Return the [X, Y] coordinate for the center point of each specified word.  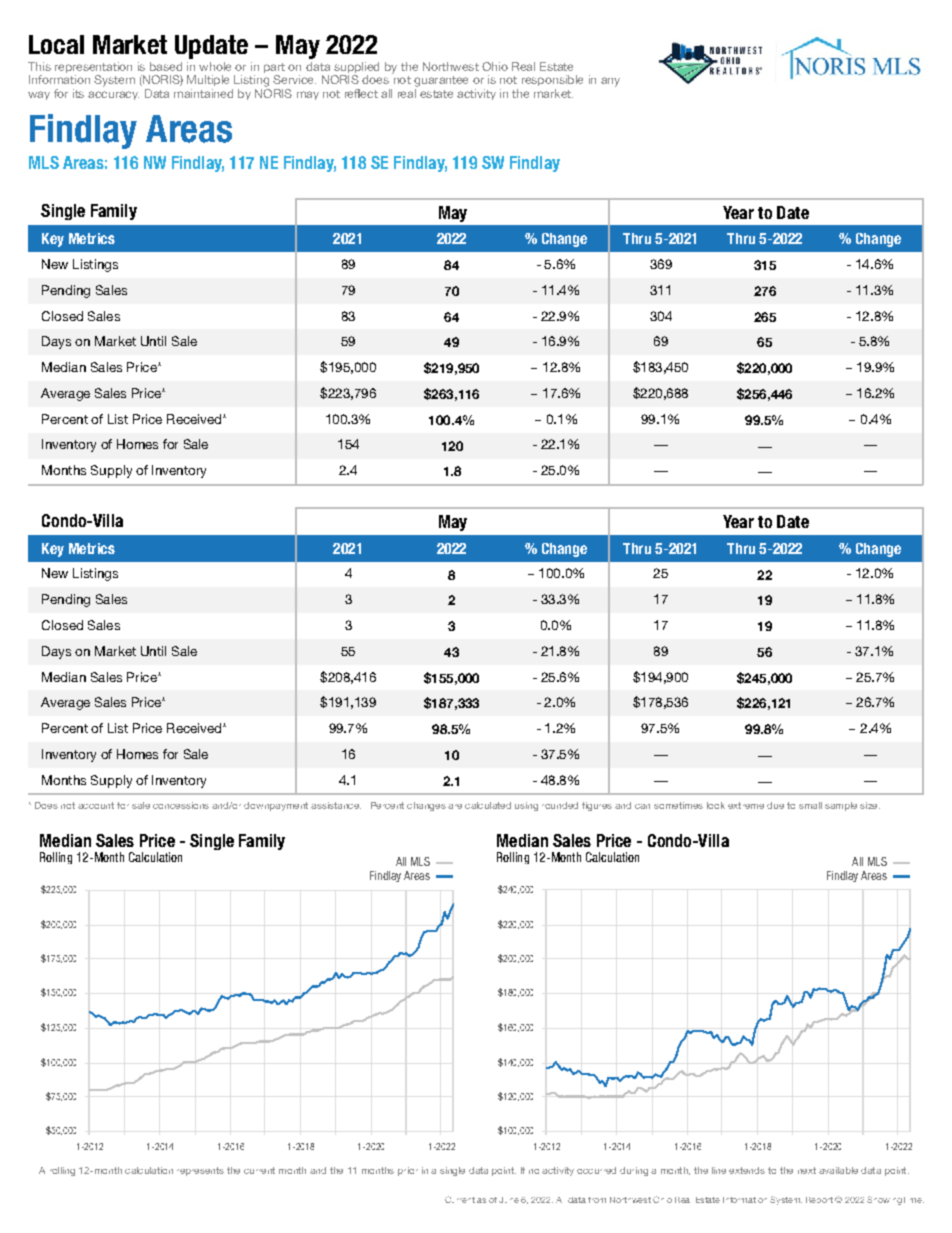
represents [200, 1171]
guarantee [441, 81]
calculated [488, 805]
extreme [746, 805]
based [166, 66]
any [610, 82]
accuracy [113, 95]
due [775, 805]
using [526, 806]
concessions [181, 805]
